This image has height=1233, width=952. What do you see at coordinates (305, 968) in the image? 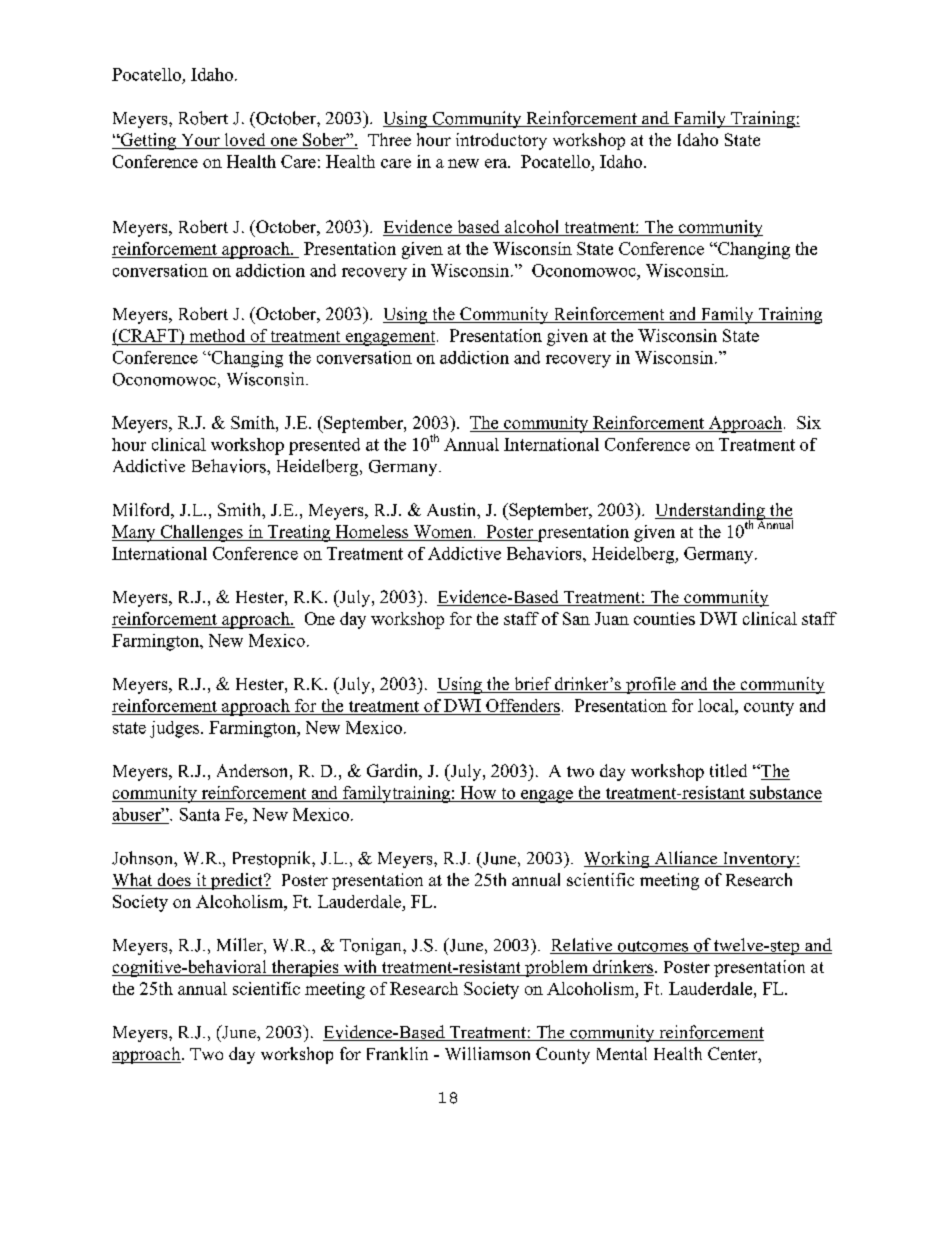
I see `therapies` at bounding box center [305, 968].
